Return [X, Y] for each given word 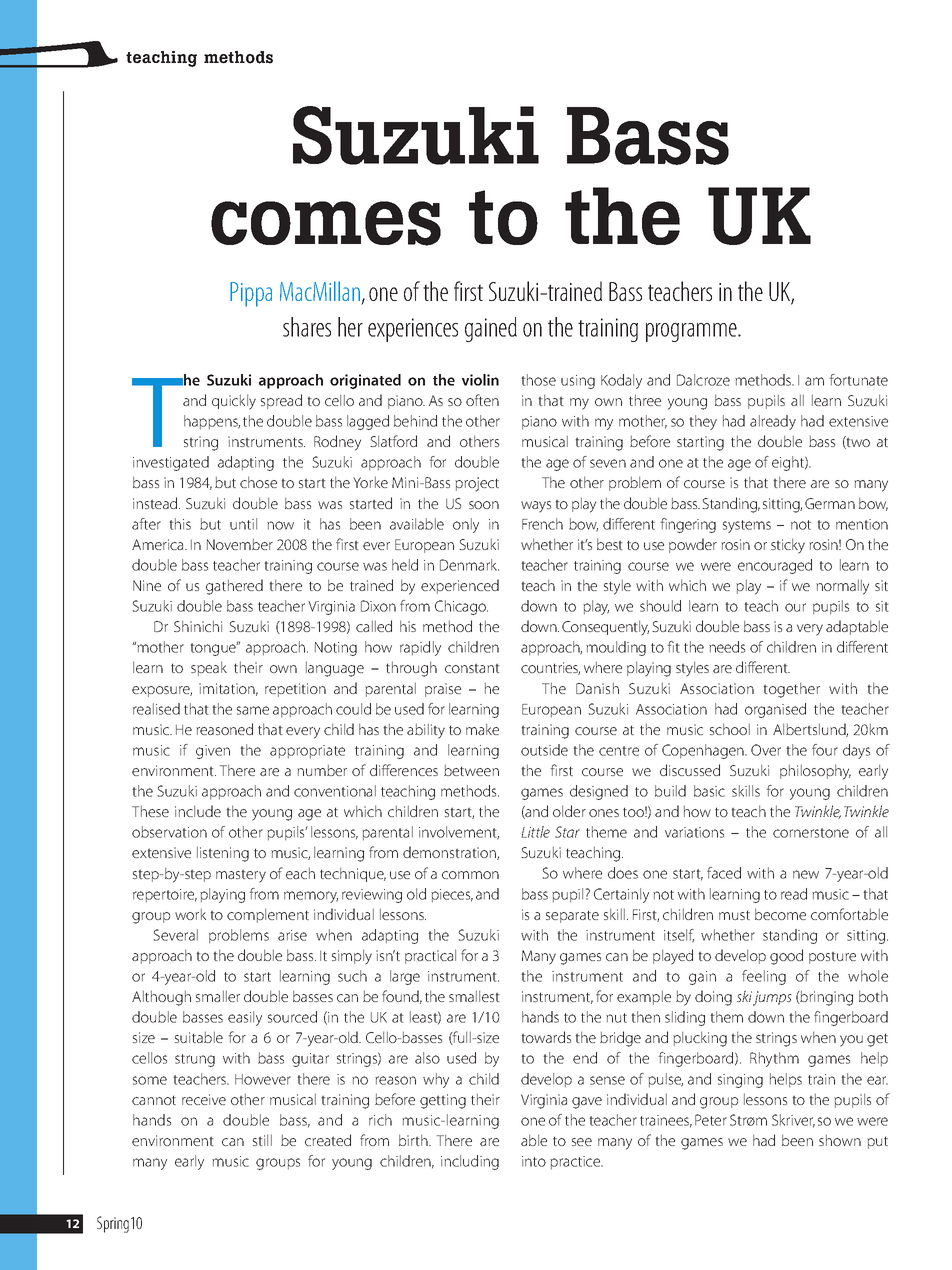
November [240, 544]
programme [692, 332]
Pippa [251, 294]
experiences [413, 330]
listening [223, 854]
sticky [788, 546]
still [262, 1140]
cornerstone [811, 833]
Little [535, 832]
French [542, 524]
